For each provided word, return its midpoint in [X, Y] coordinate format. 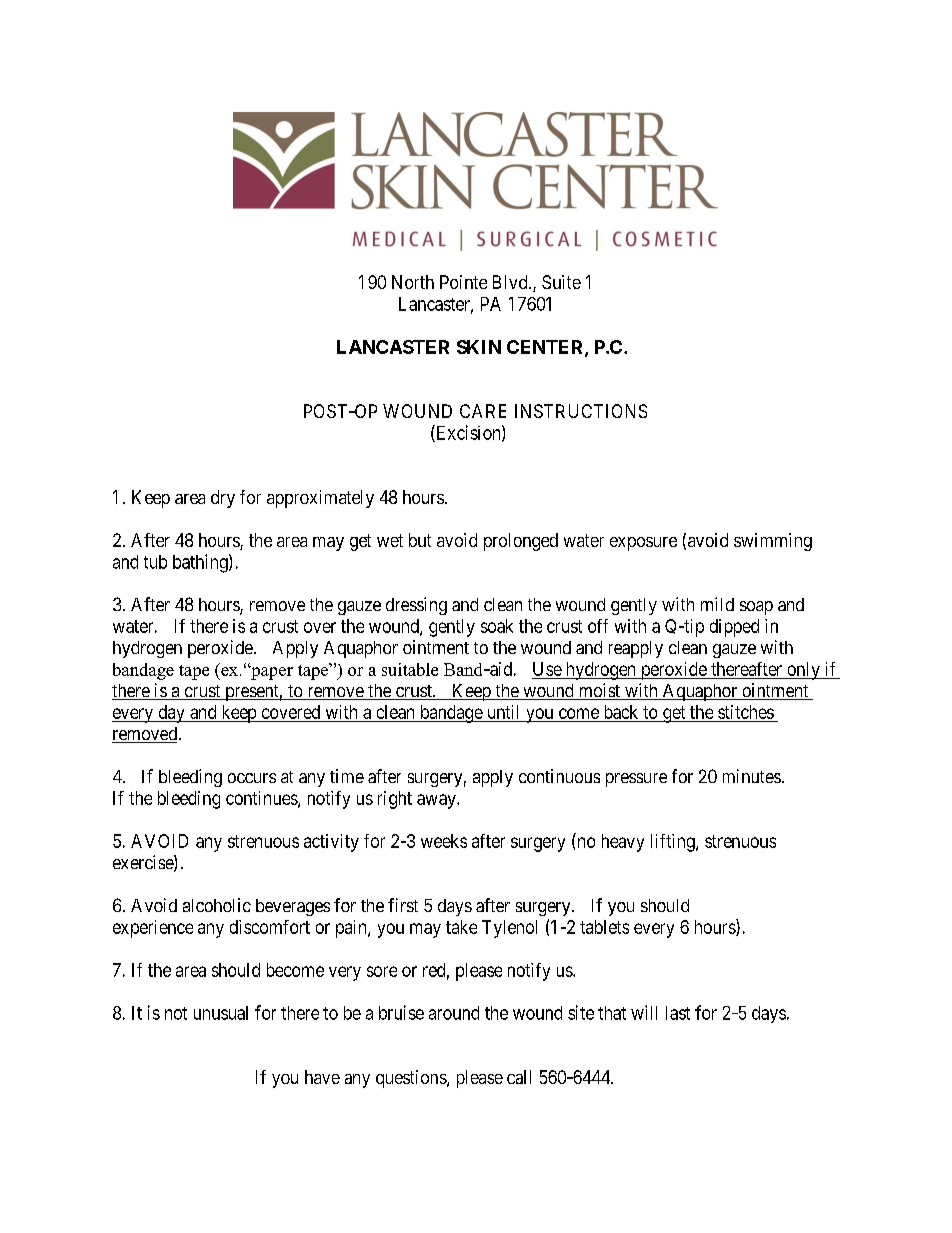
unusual [221, 1013]
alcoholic [217, 905]
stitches [746, 712]
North [413, 282]
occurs [252, 778]
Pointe [463, 282]
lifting [674, 843]
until [503, 712]
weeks [444, 841]
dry [223, 499]
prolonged [521, 542]
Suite [561, 282]
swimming [773, 542]
